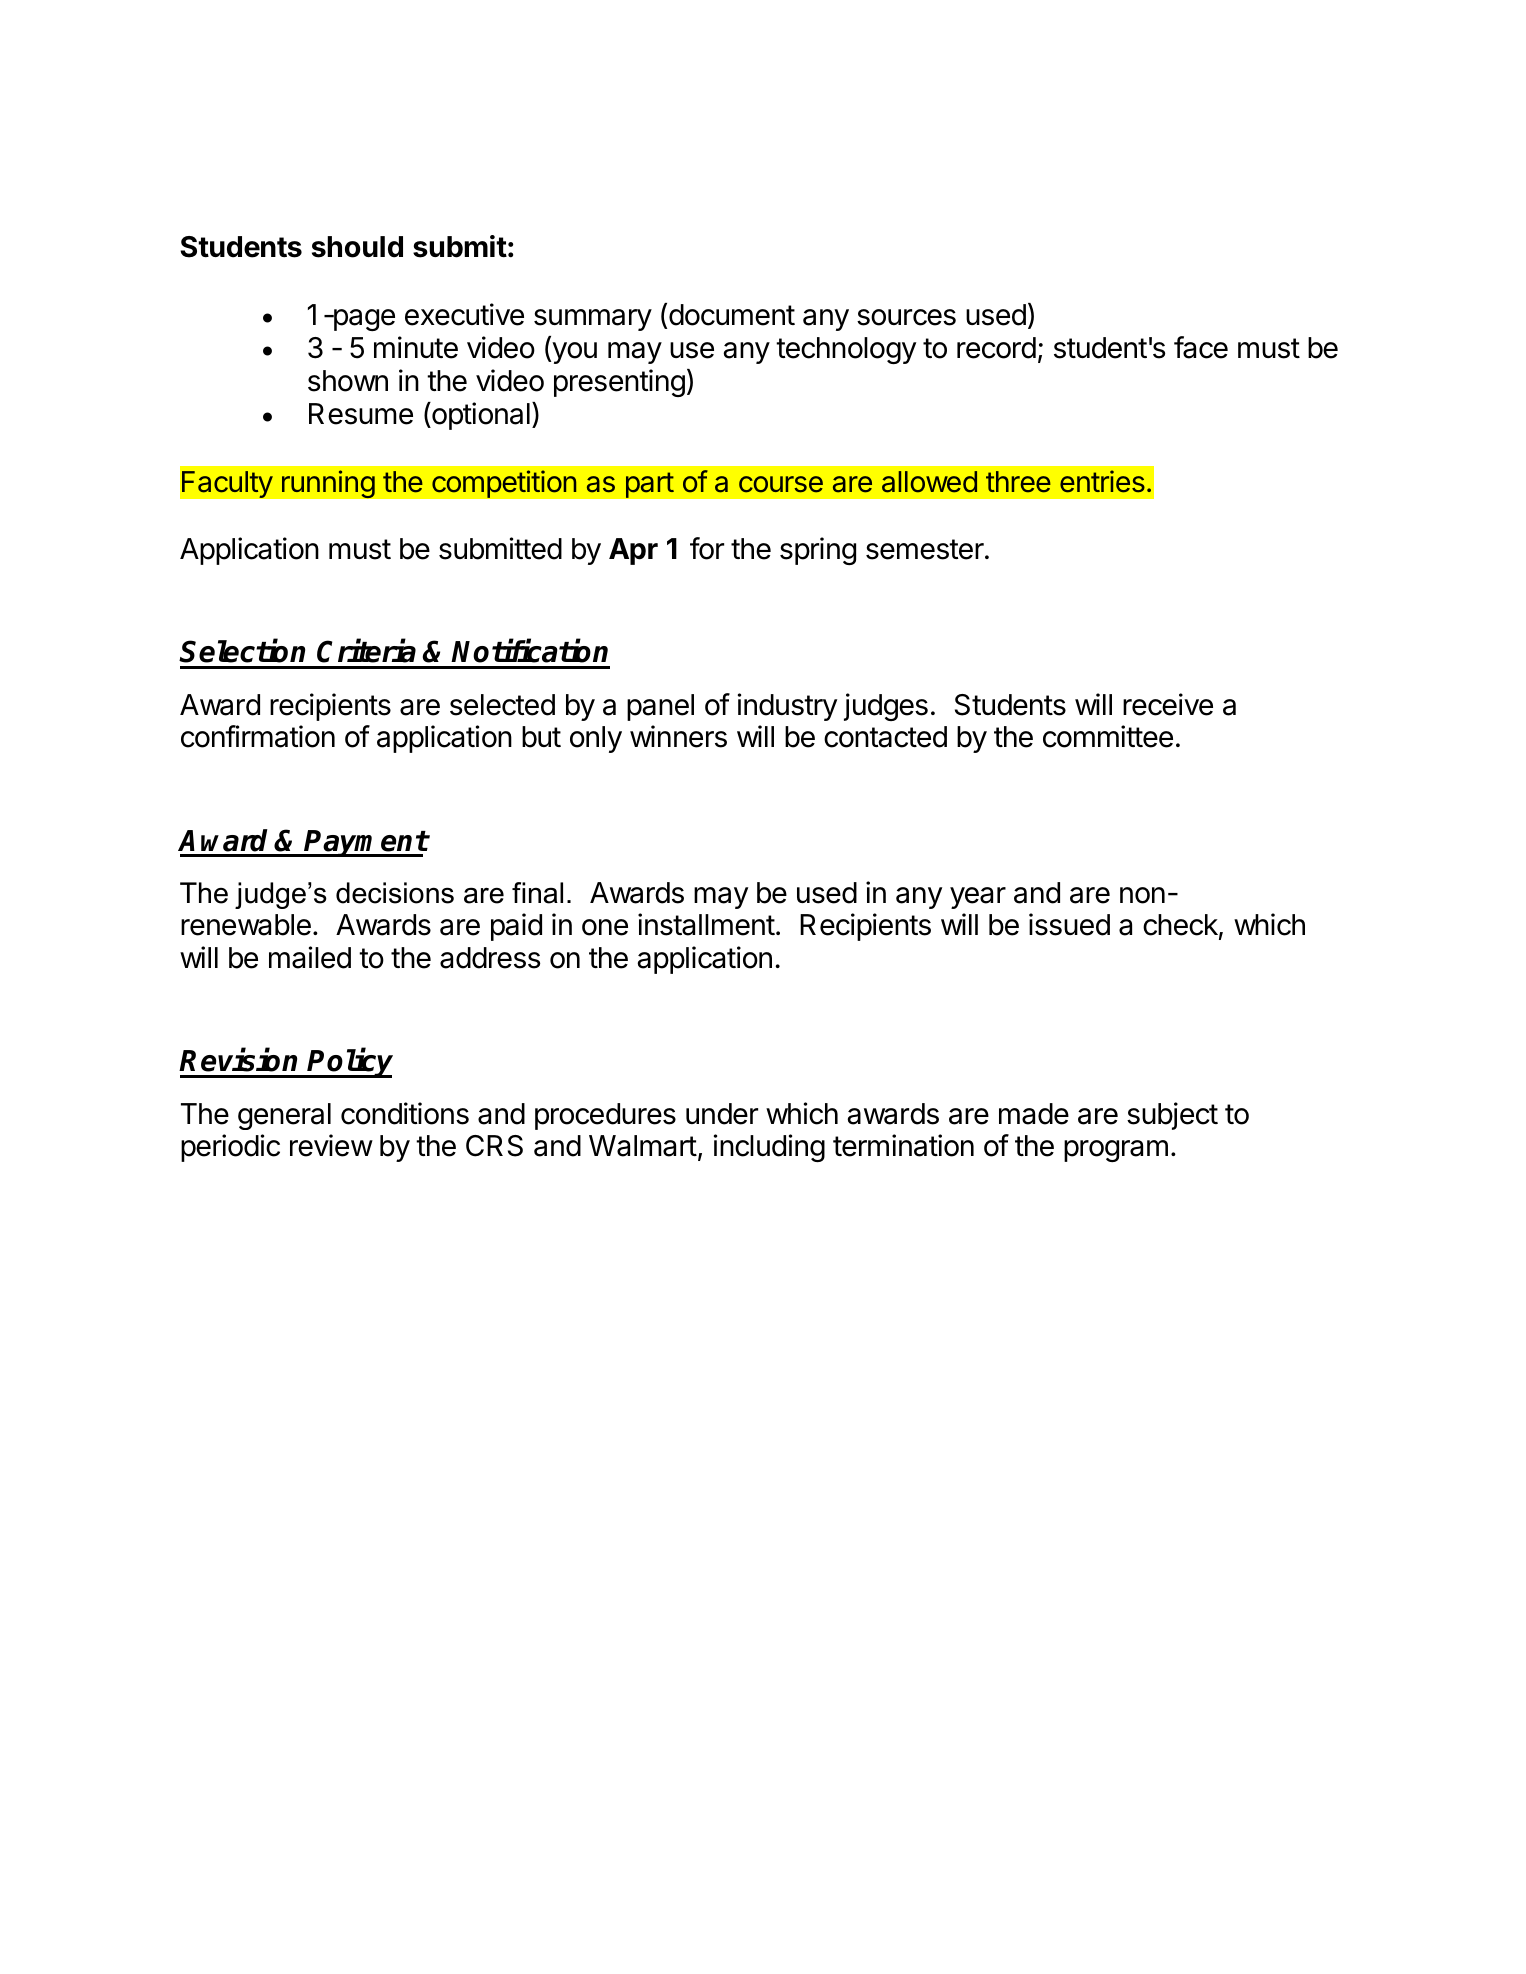 This screenshot has height=1974, width=1526. I want to click on confirmation, so click(258, 736).
